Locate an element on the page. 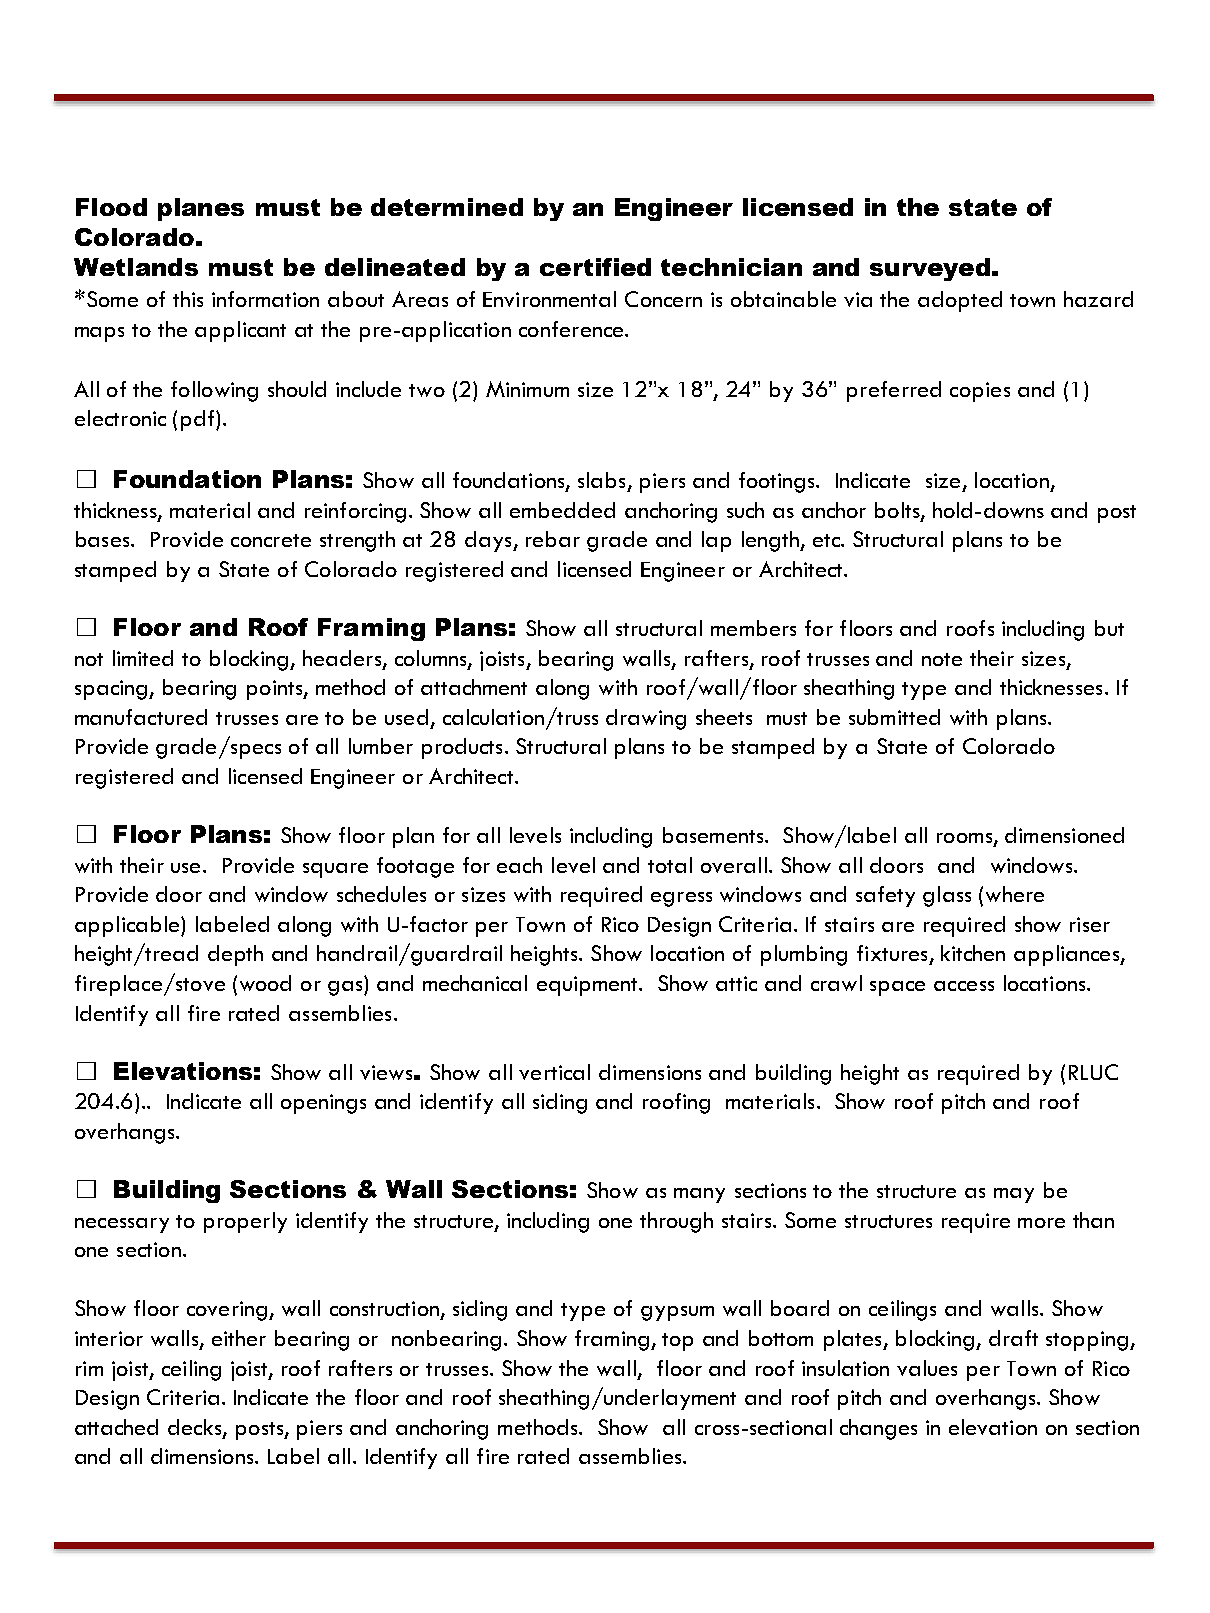  access is located at coordinates (964, 986).
